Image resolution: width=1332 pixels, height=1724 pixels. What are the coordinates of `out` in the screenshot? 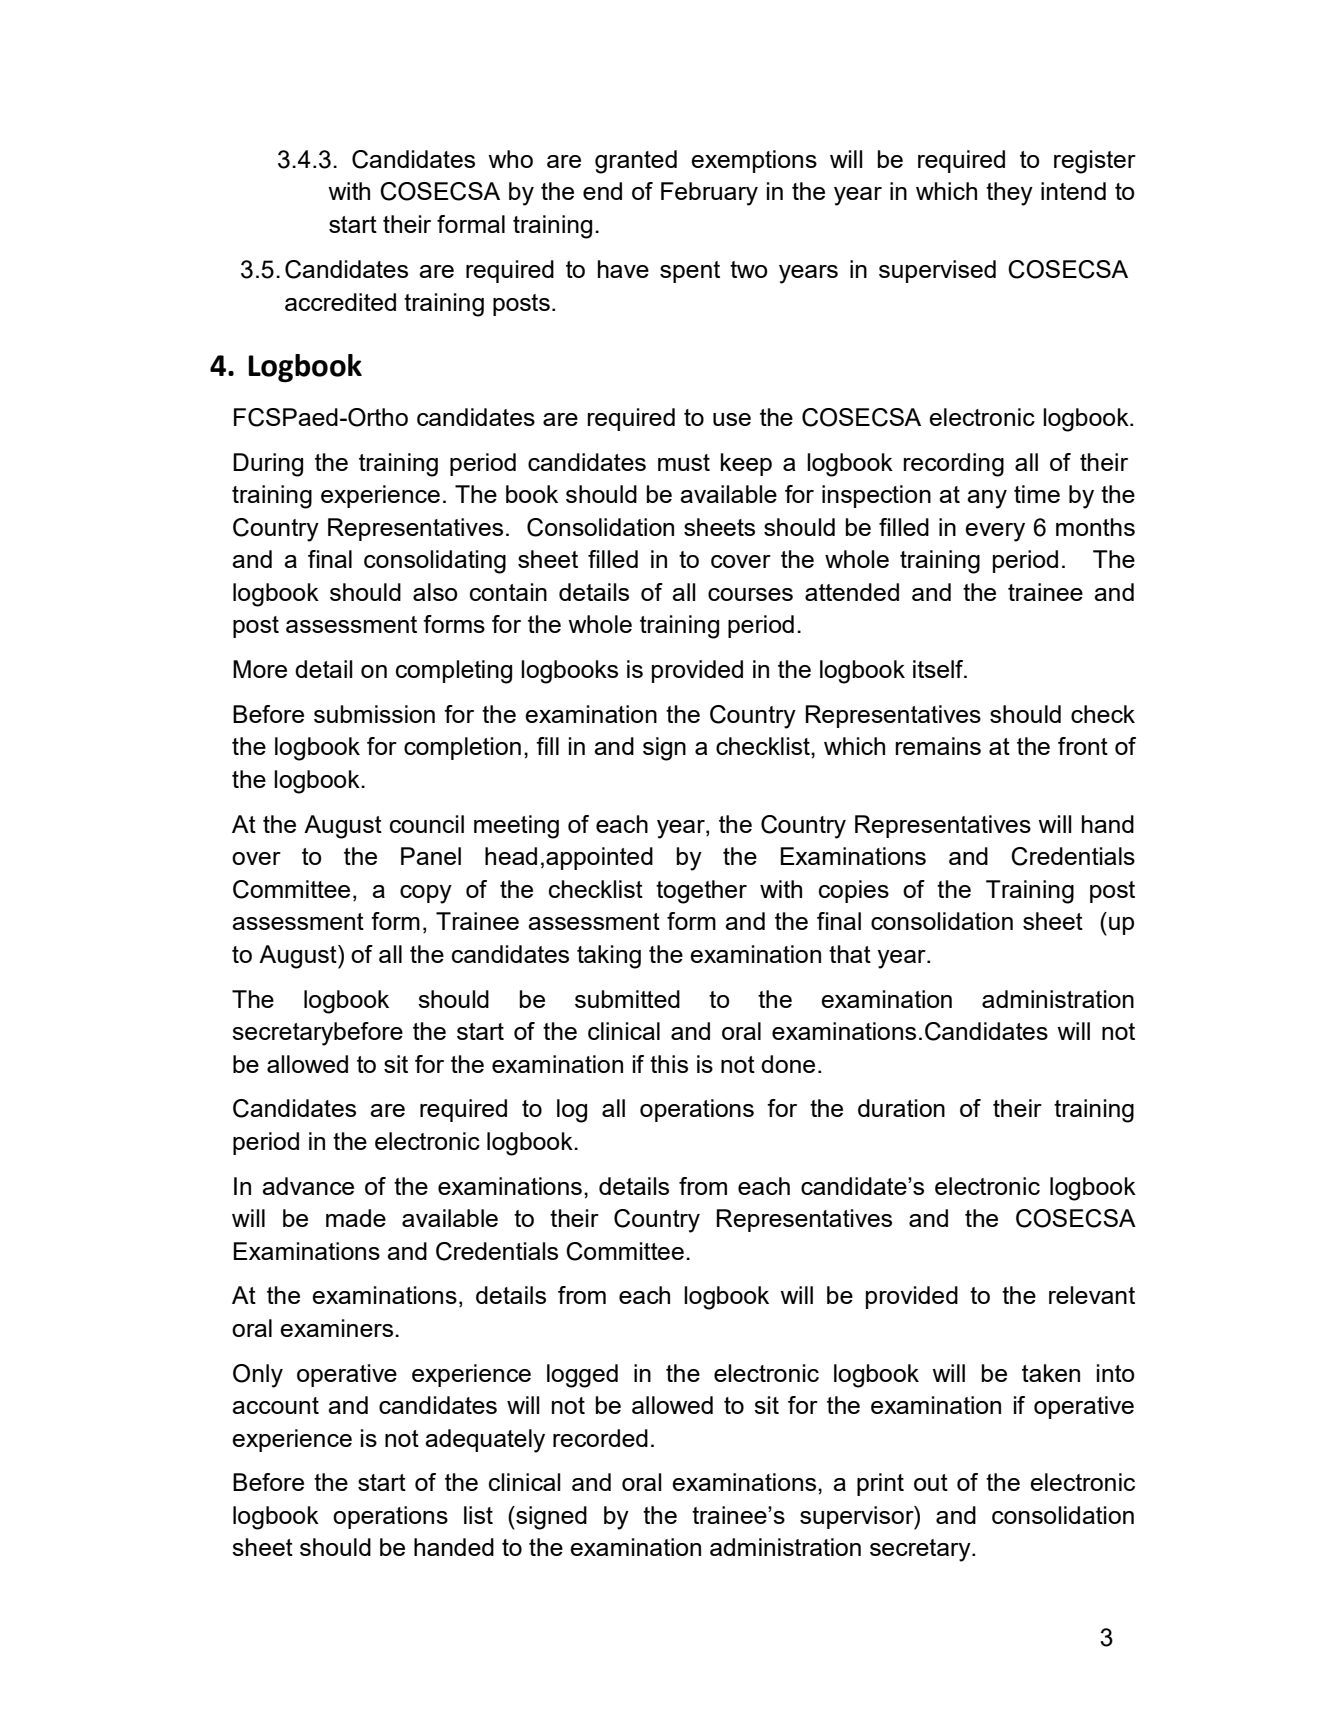 It's located at (931, 1482).
